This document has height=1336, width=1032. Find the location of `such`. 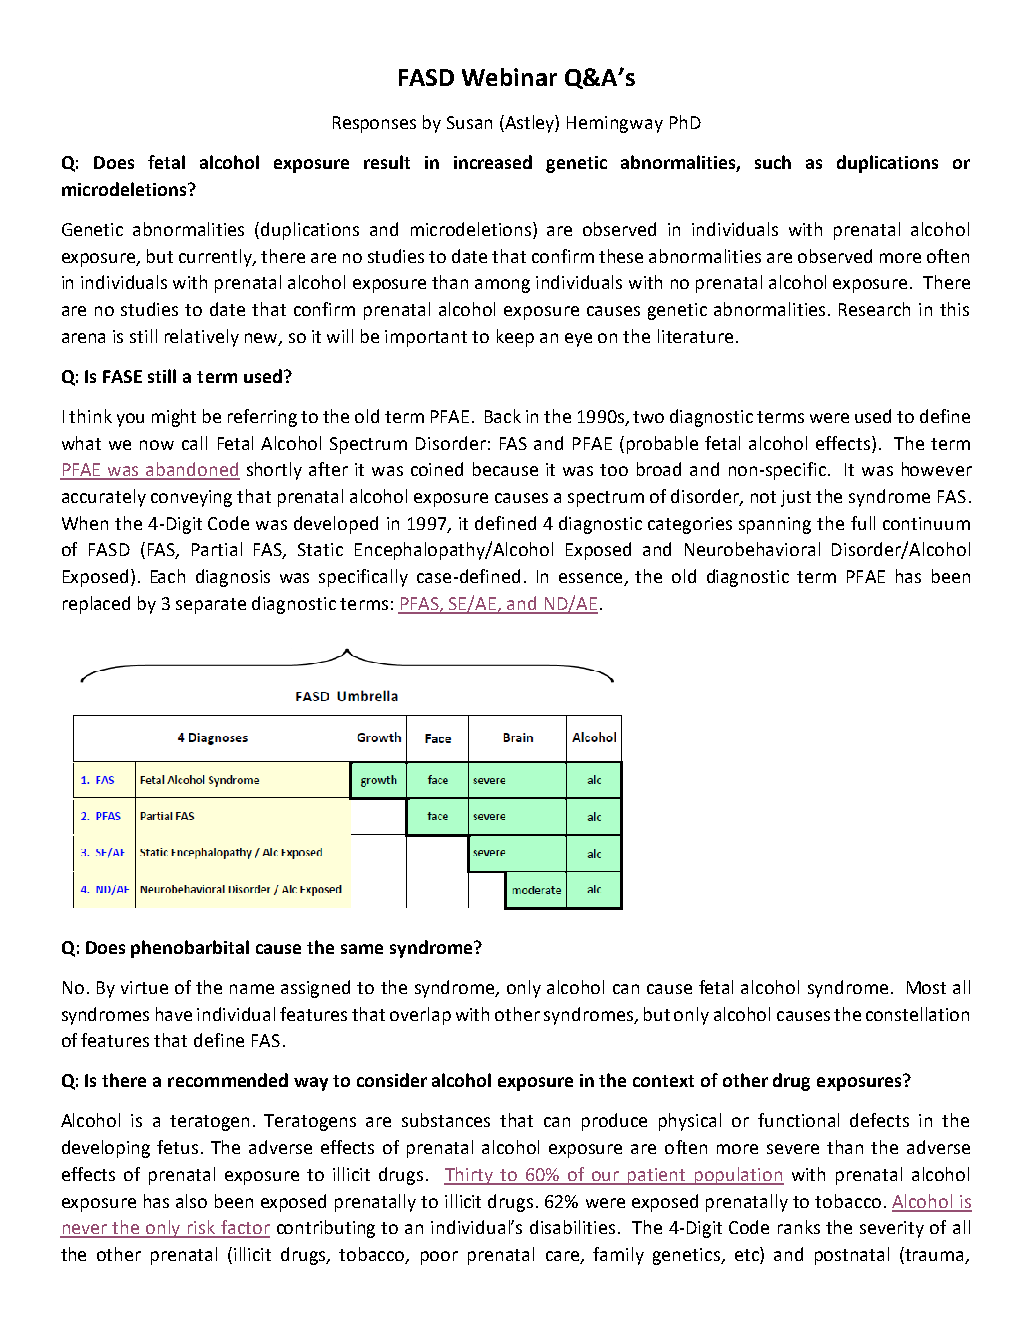

such is located at coordinates (773, 162).
